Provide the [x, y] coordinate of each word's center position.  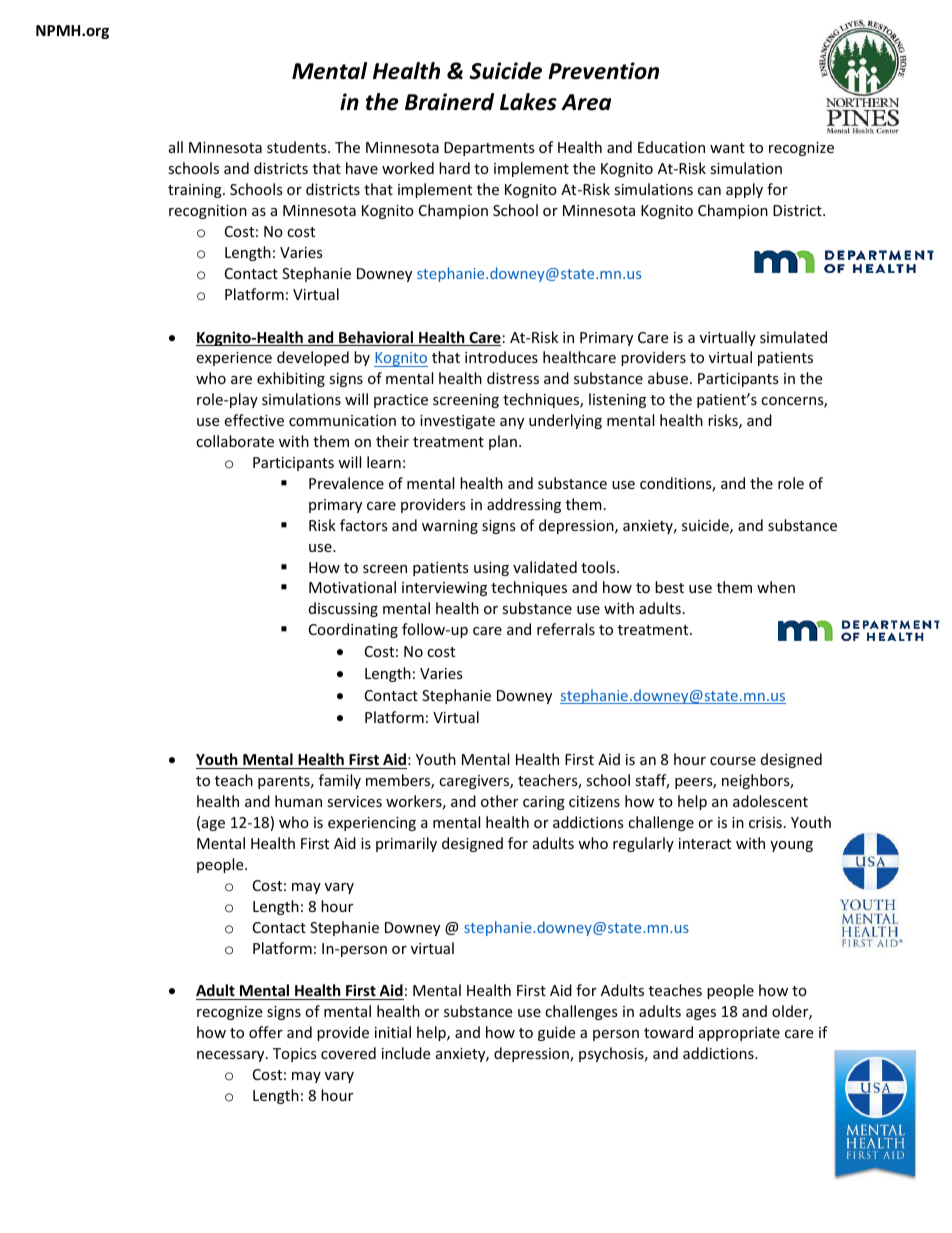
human [298, 801]
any [512, 423]
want [727, 148]
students [298, 147]
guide [556, 1033]
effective [254, 420]
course [733, 761]
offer [266, 1032]
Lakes [528, 102]
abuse [668, 378]
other [499, 801]
